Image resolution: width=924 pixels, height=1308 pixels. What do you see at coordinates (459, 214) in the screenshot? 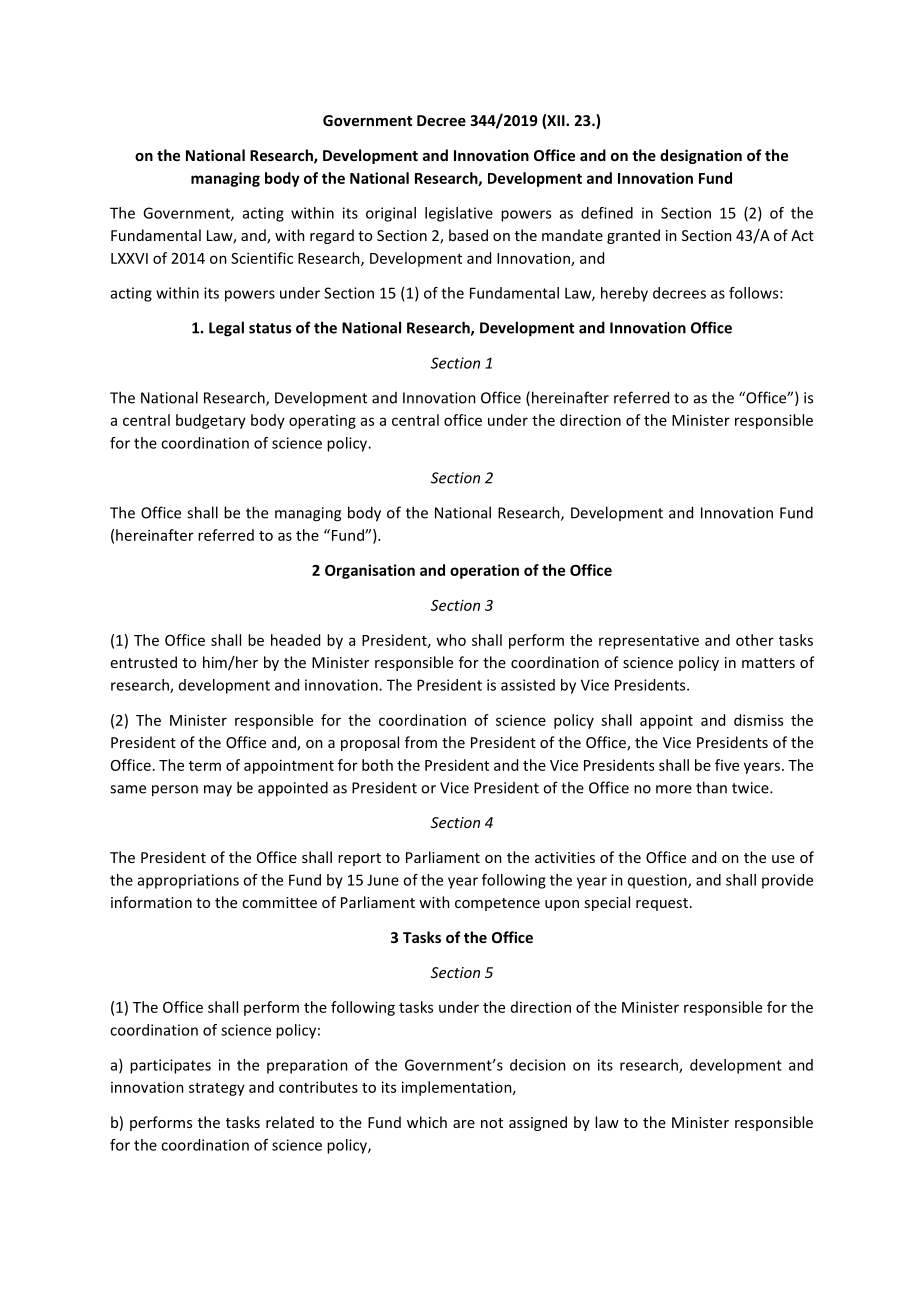
I see `legislative` at bounding box center [459, 214].
